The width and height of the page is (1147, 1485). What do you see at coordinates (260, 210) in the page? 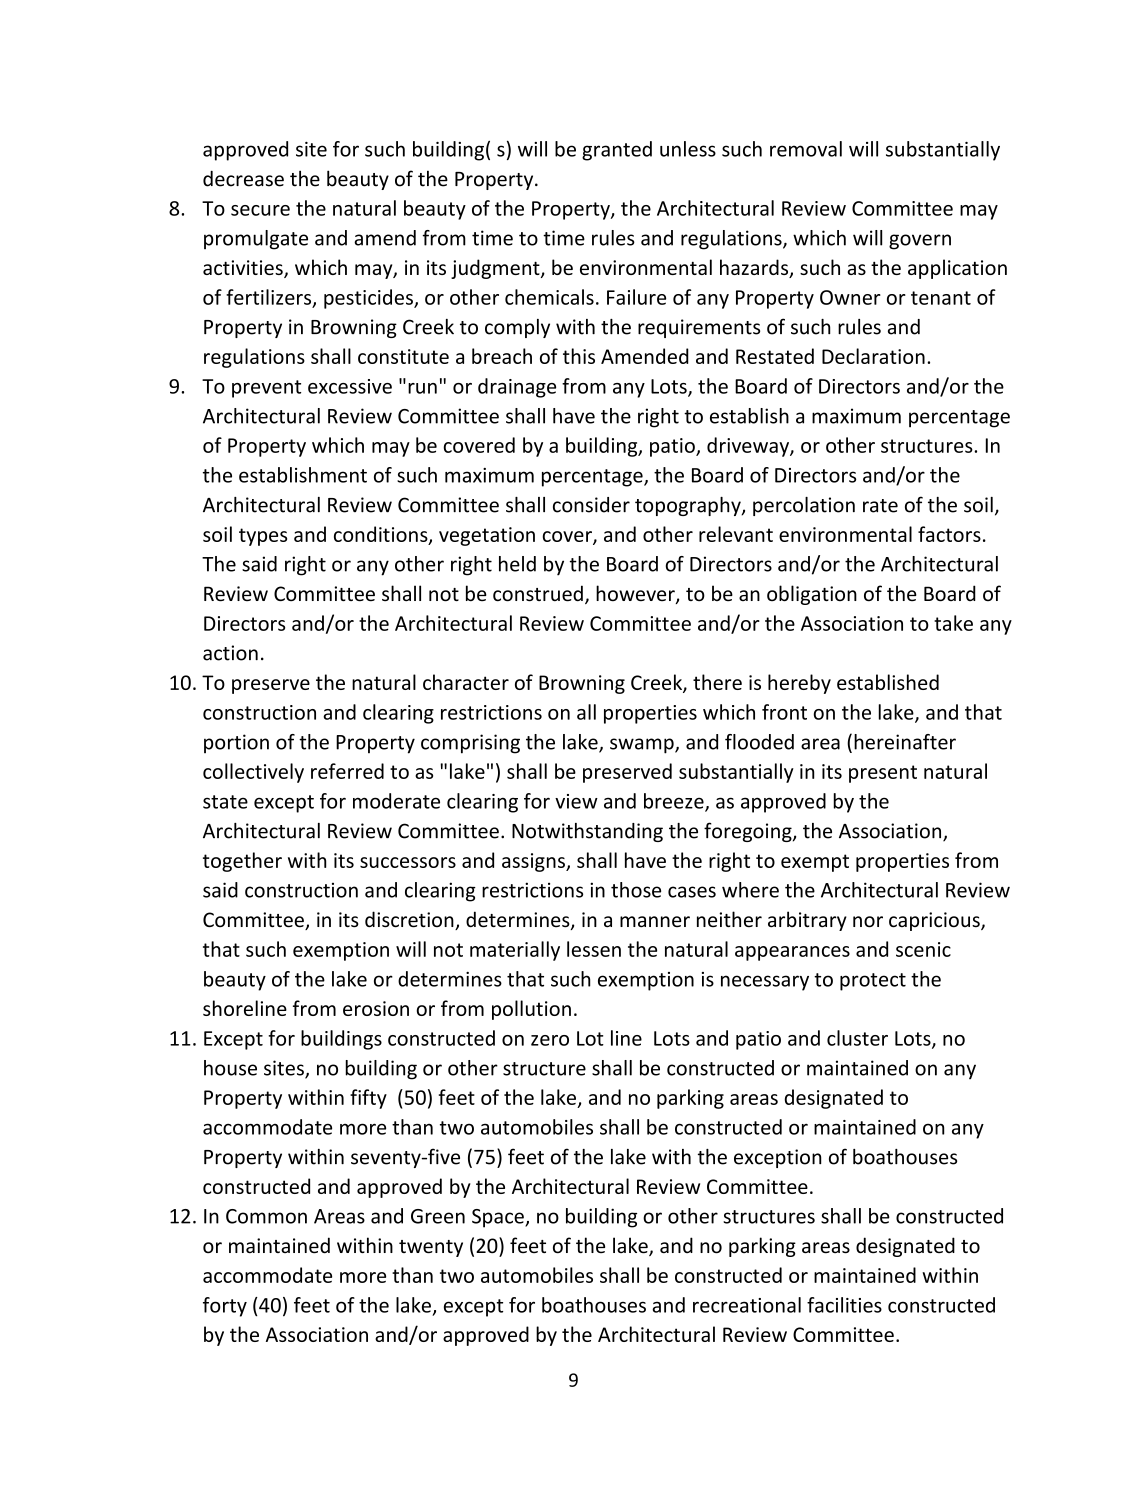
I see `secure` at bounding box center [260, 210].
